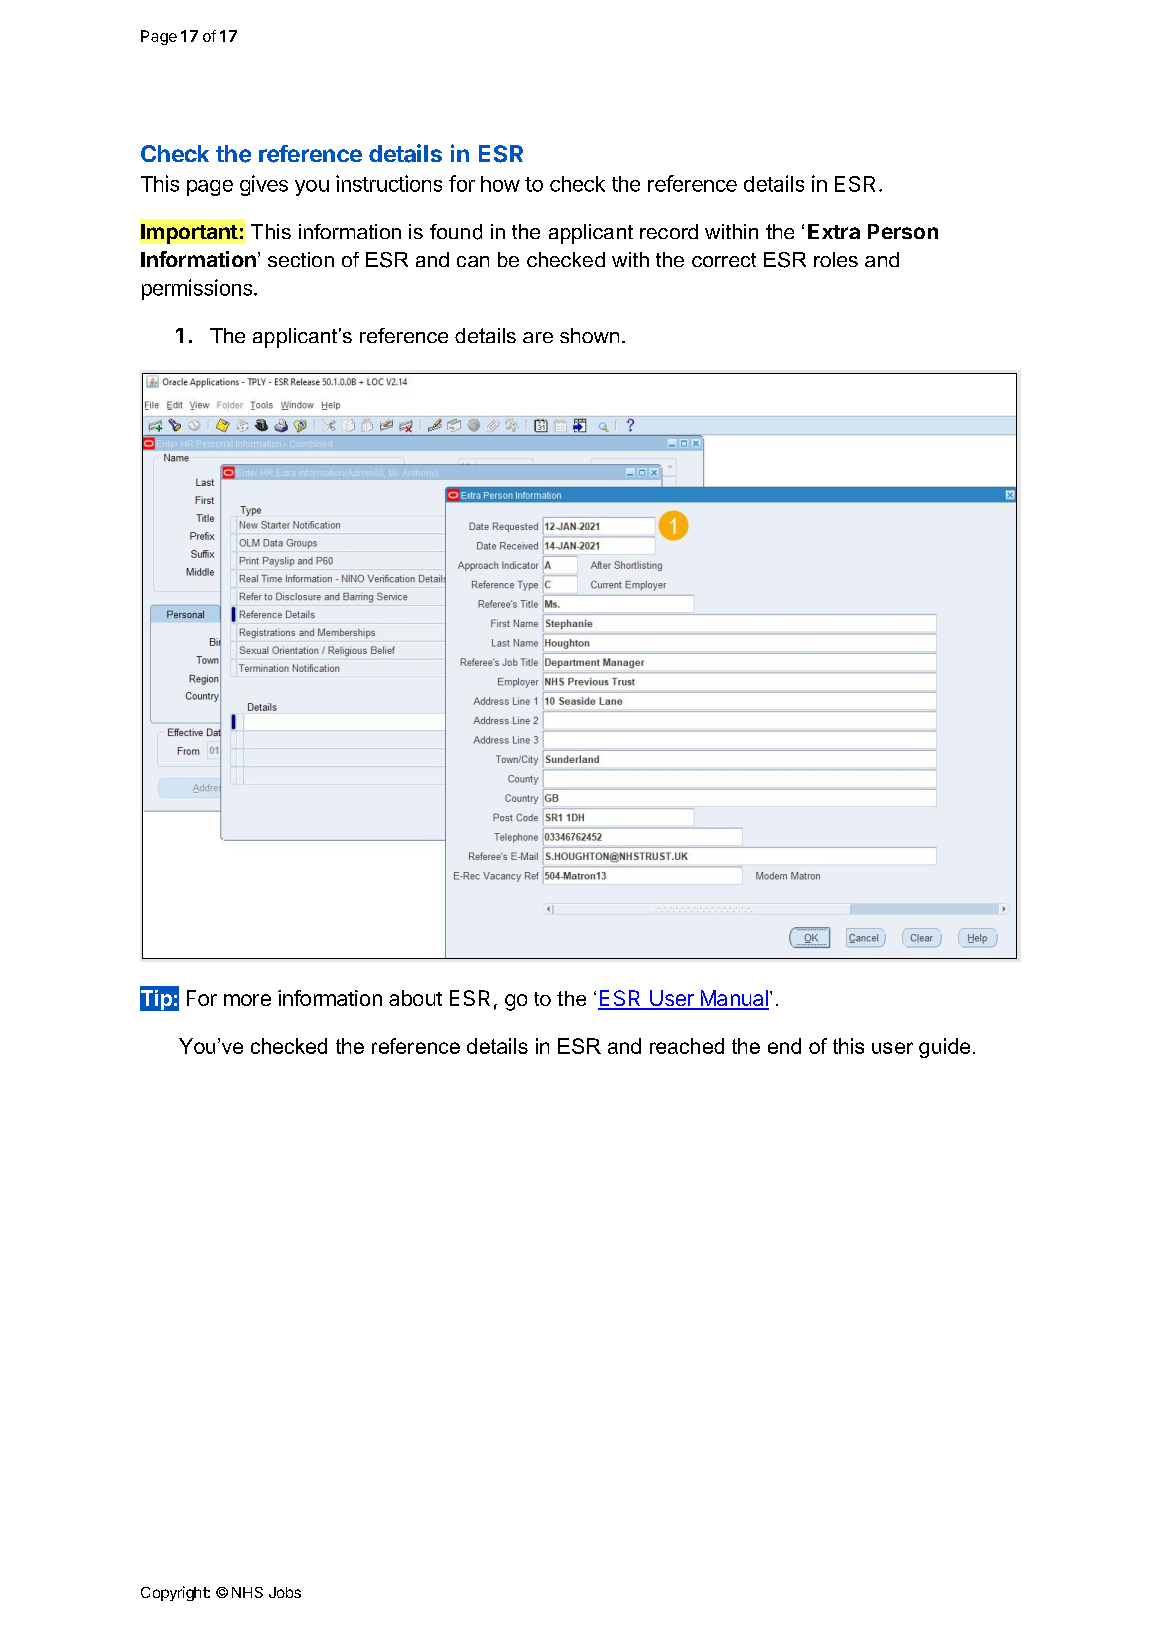  What do you see at coordinates (285, 1592) in the screenshot?
I see `Jobs` at bounding box center [285, 1592].
